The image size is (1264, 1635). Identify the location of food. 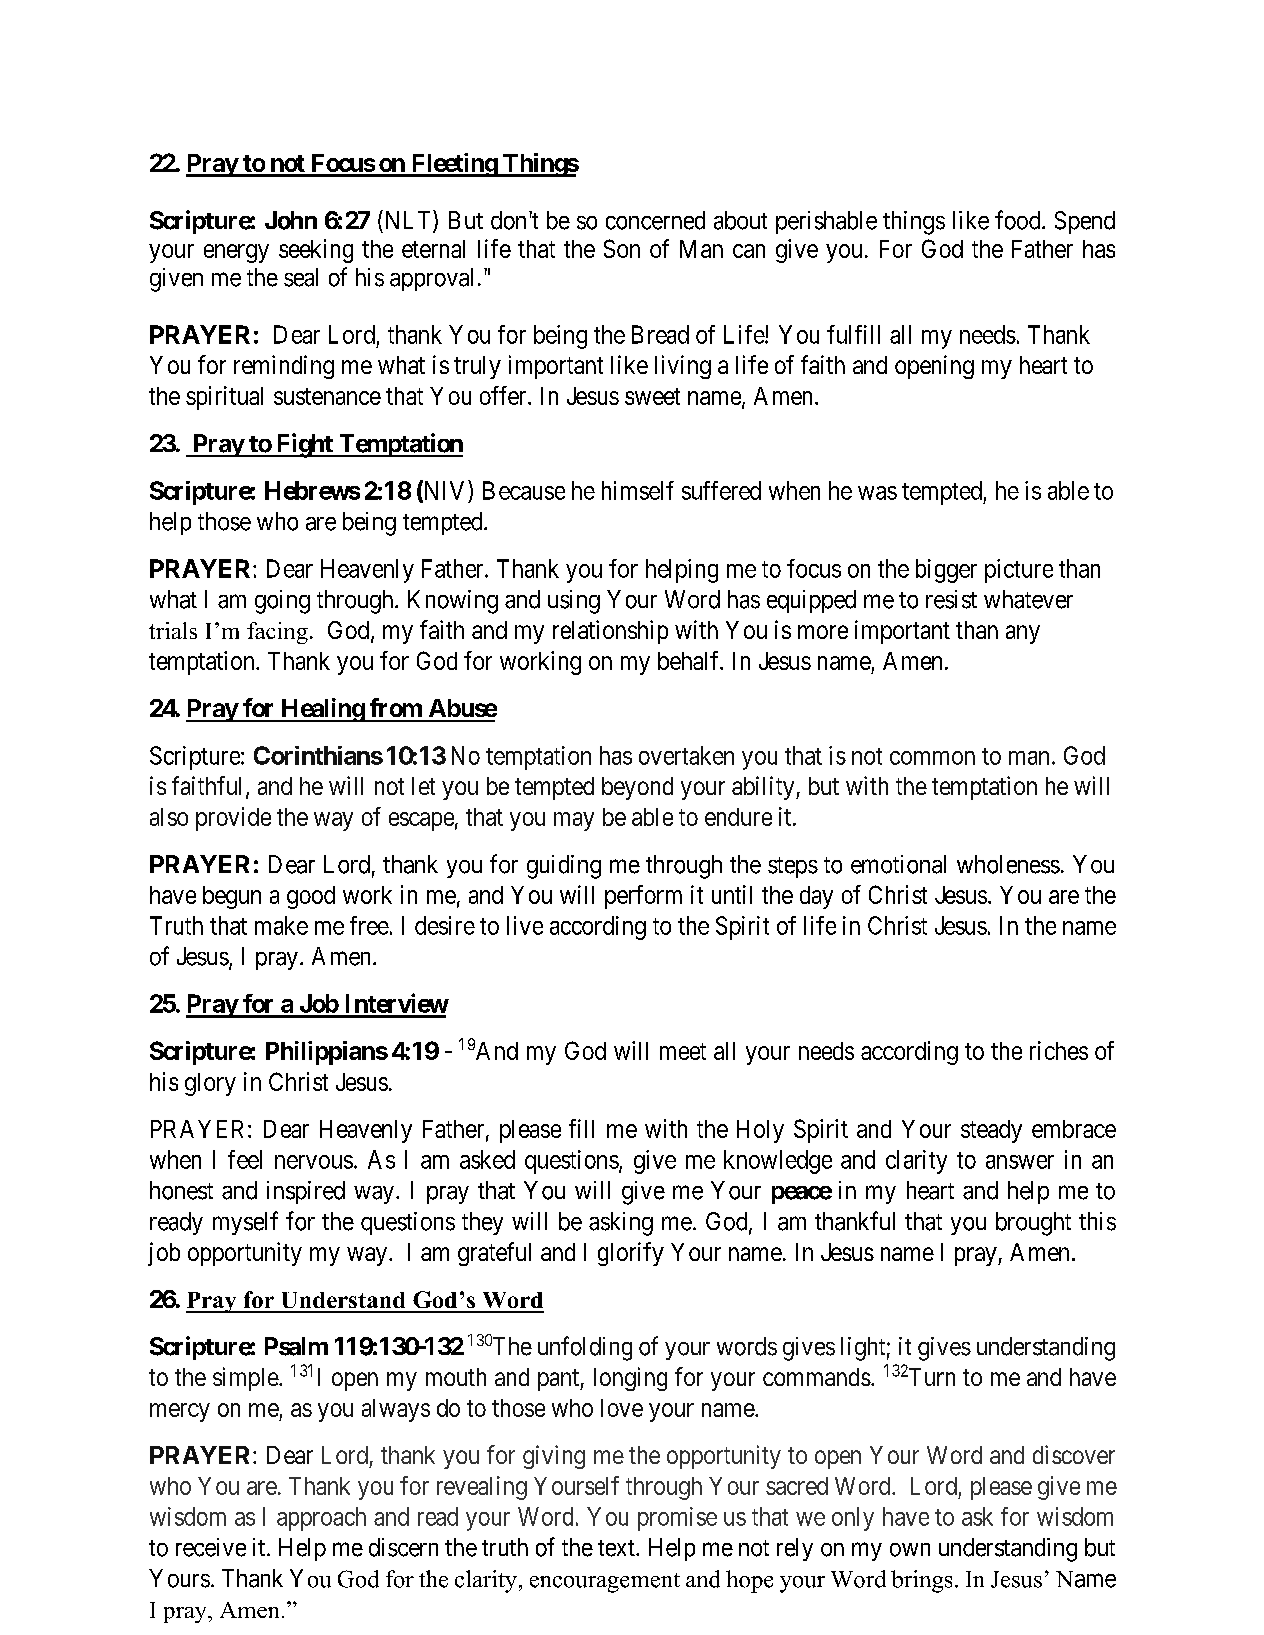
(1019, 220).
